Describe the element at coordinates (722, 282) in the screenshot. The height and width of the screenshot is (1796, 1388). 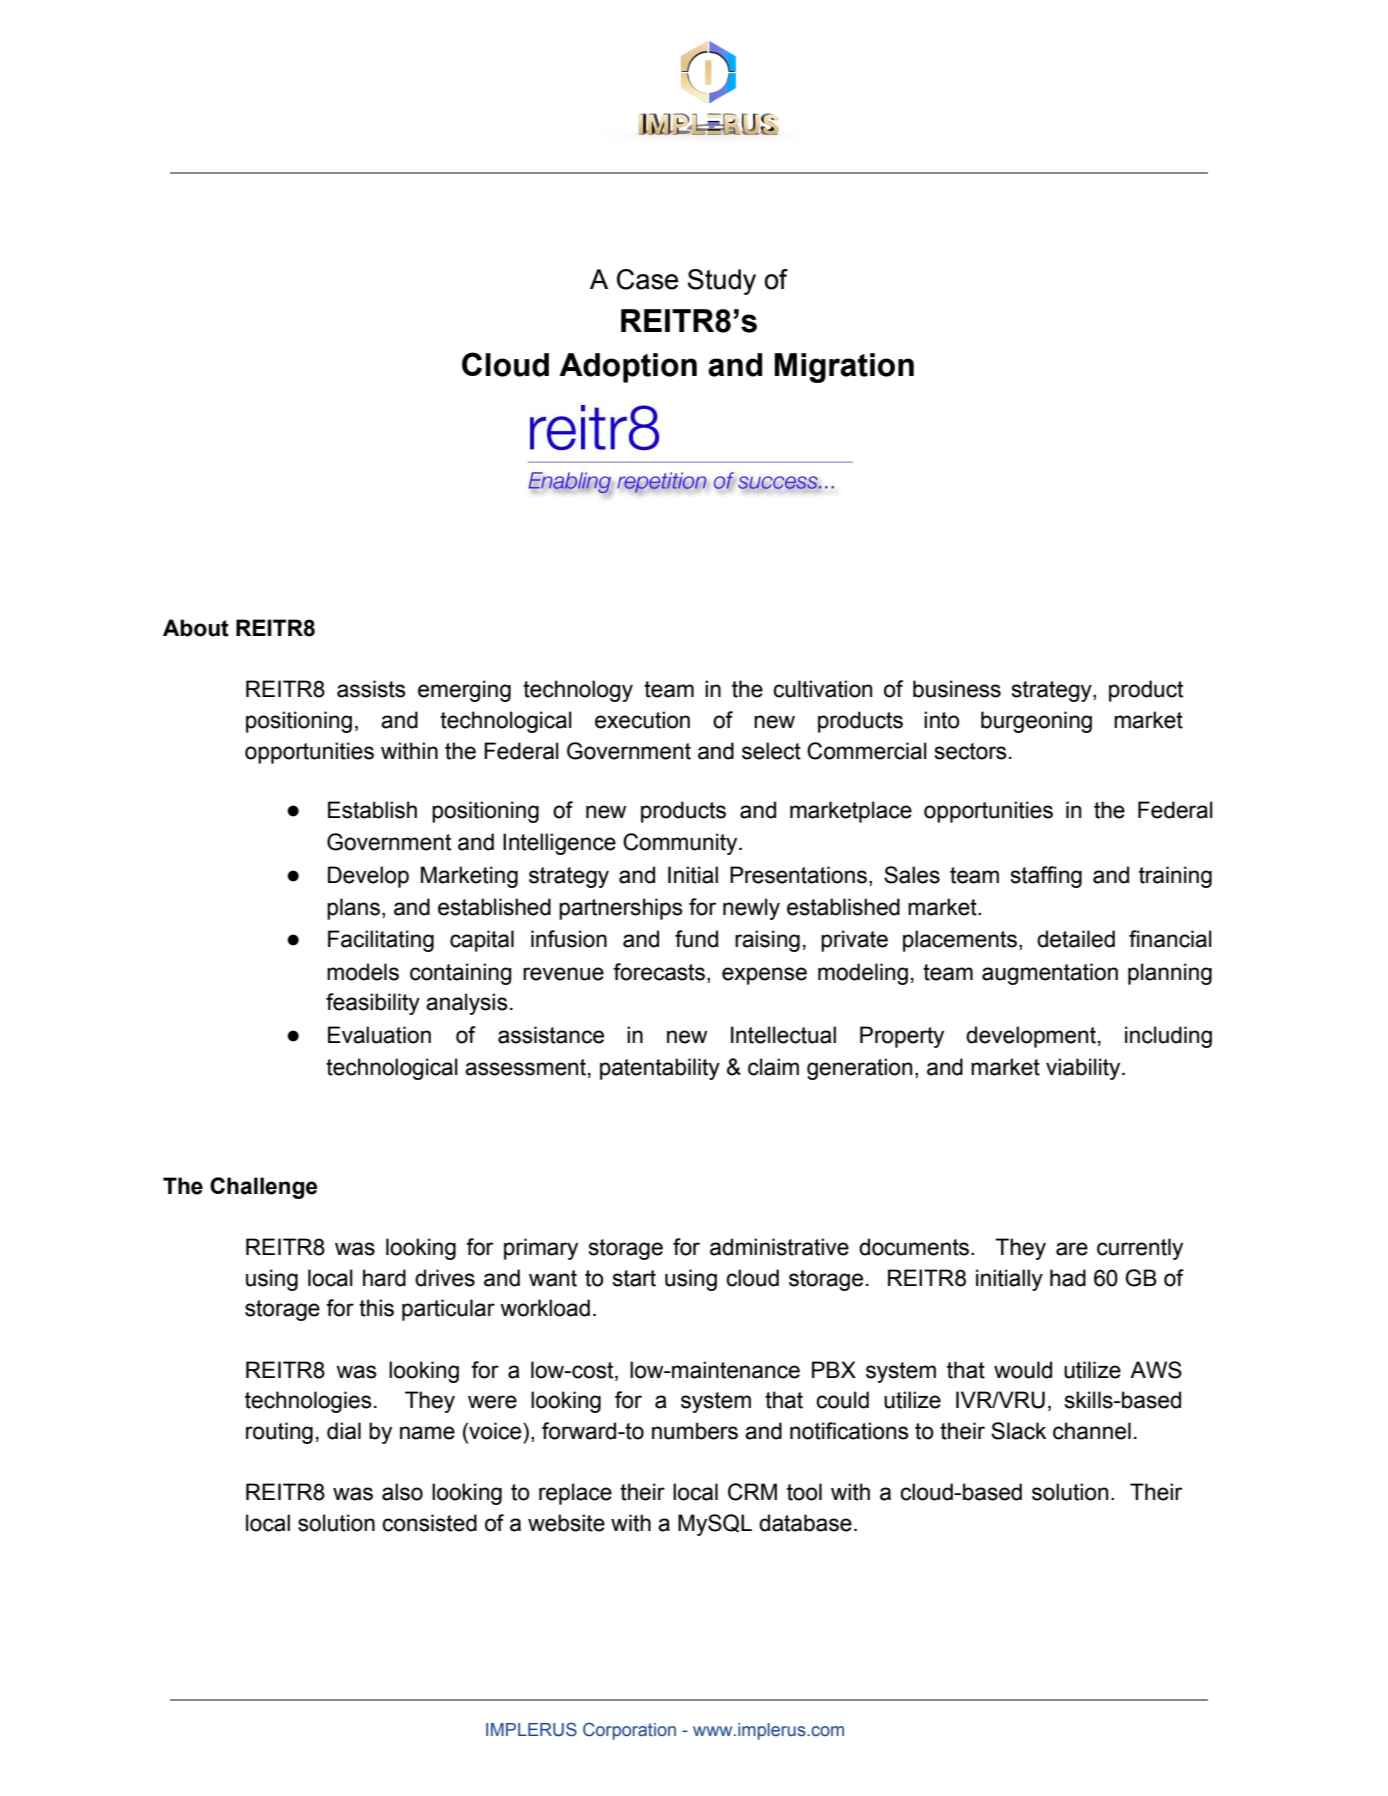
I see `Study` at that location.
